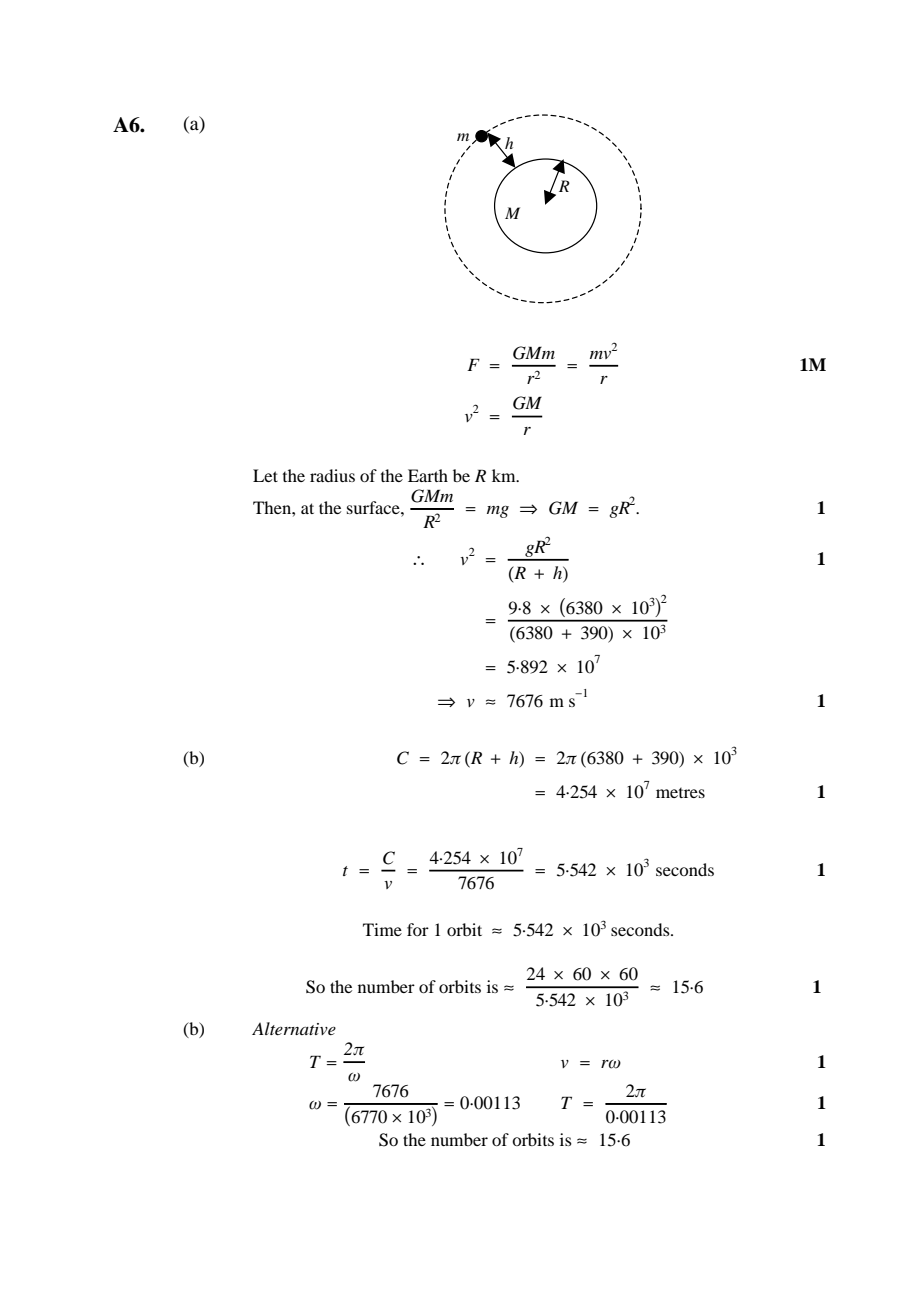  Describe the element at coordinates (265, 475) in the screenshot. I see `Let` at that location.
